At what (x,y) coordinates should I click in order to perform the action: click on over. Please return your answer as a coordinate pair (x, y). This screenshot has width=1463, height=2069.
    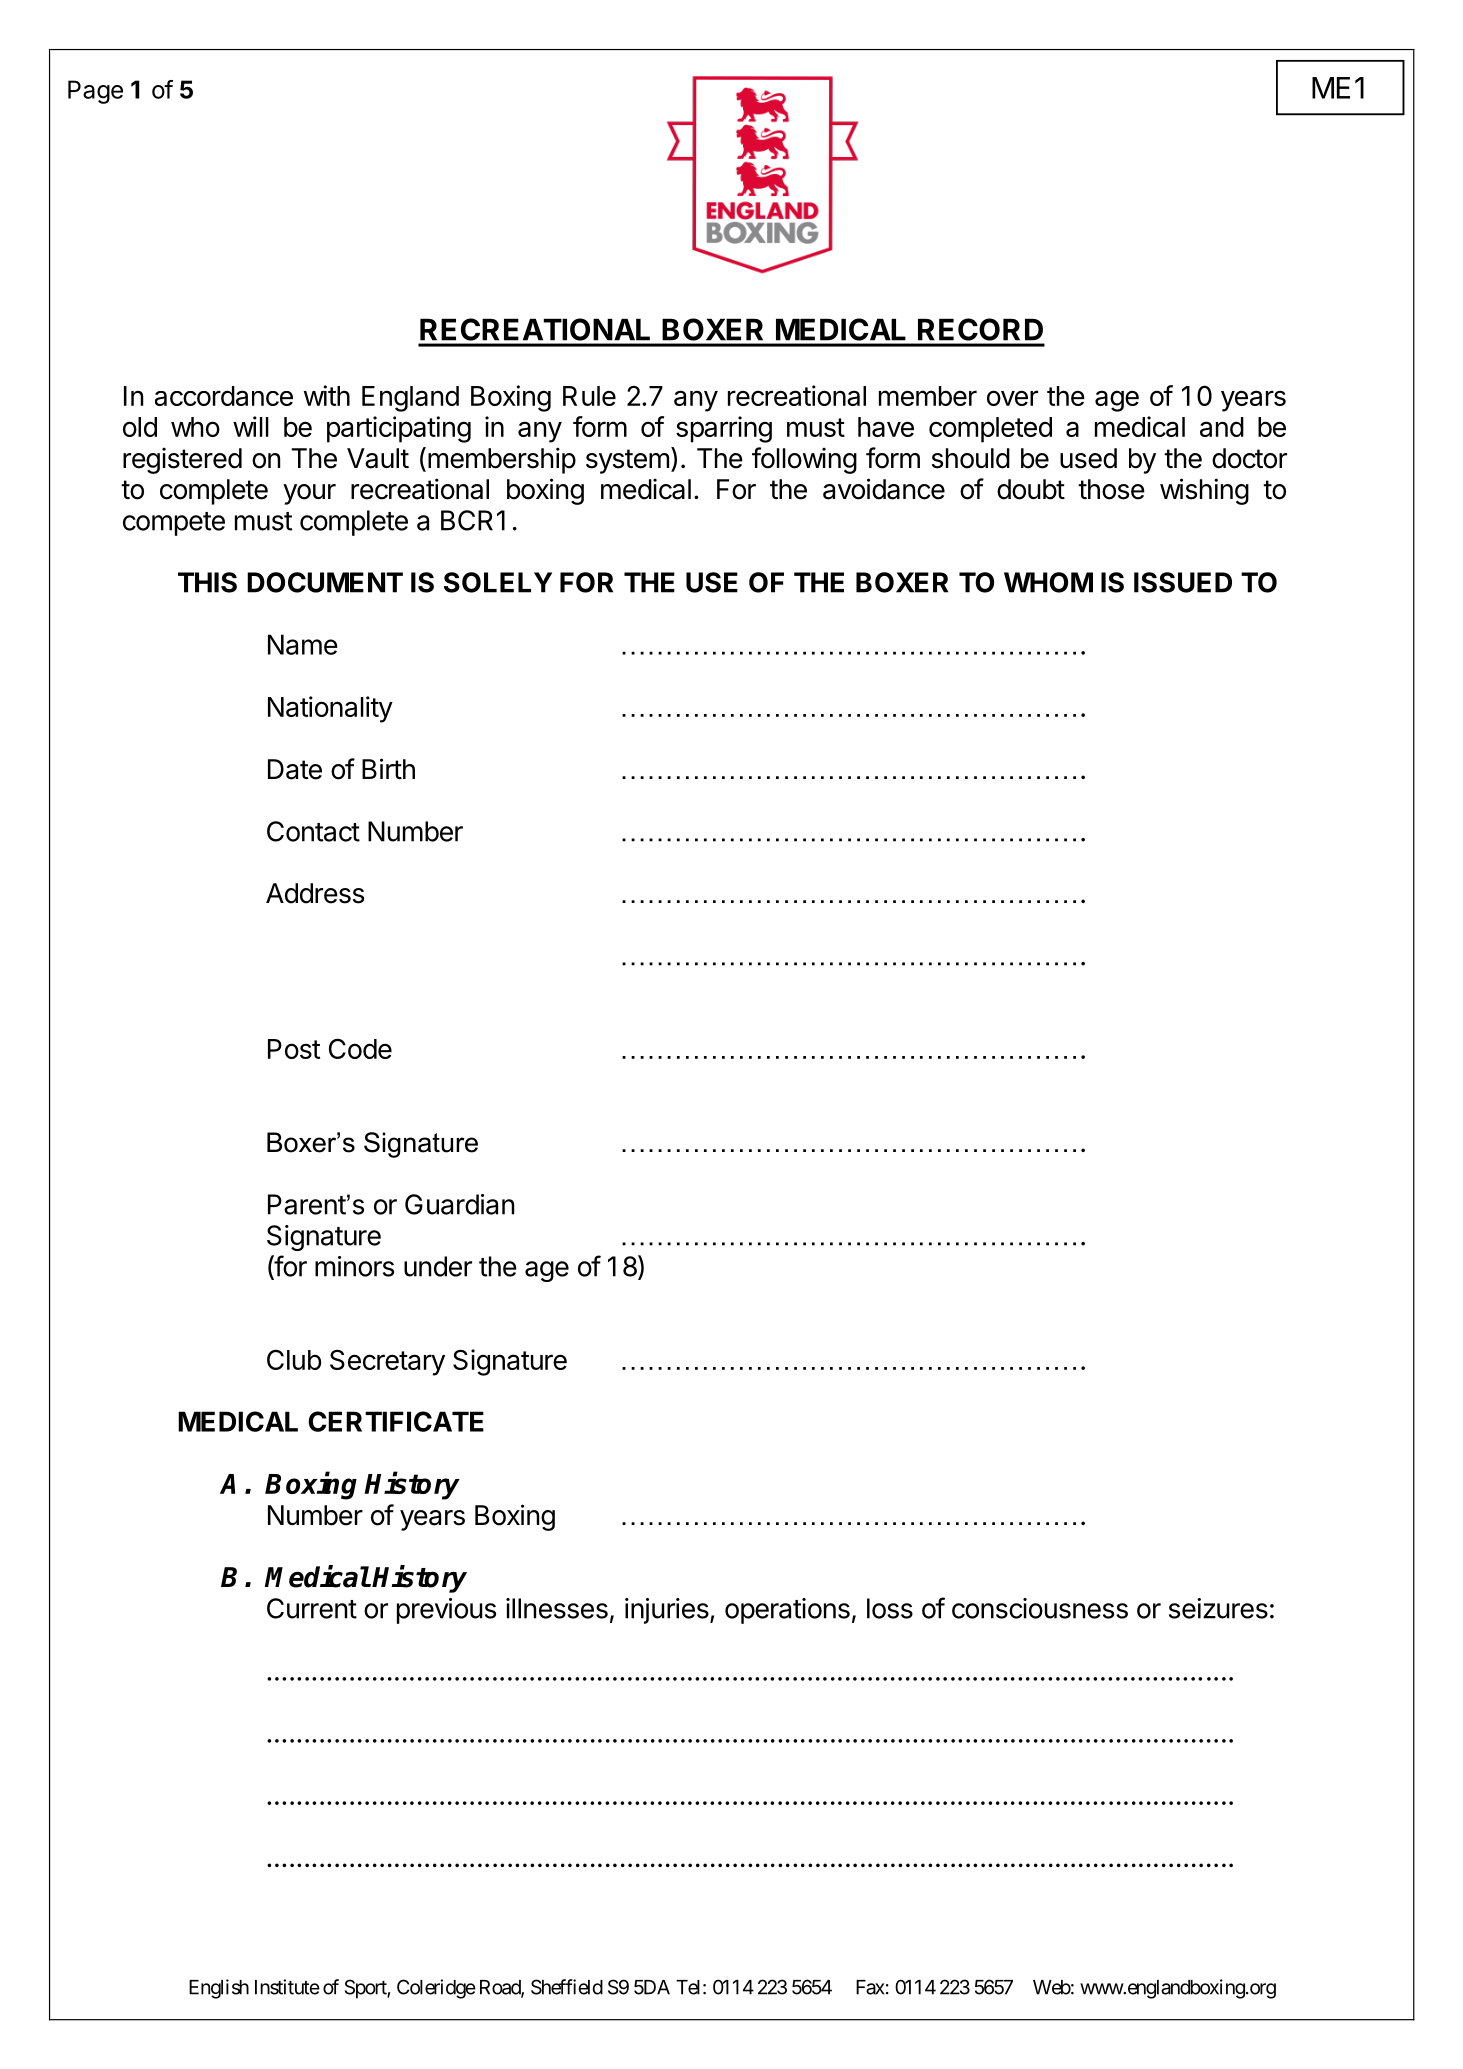
    Looking at the image, I should click on (1012, 398).
